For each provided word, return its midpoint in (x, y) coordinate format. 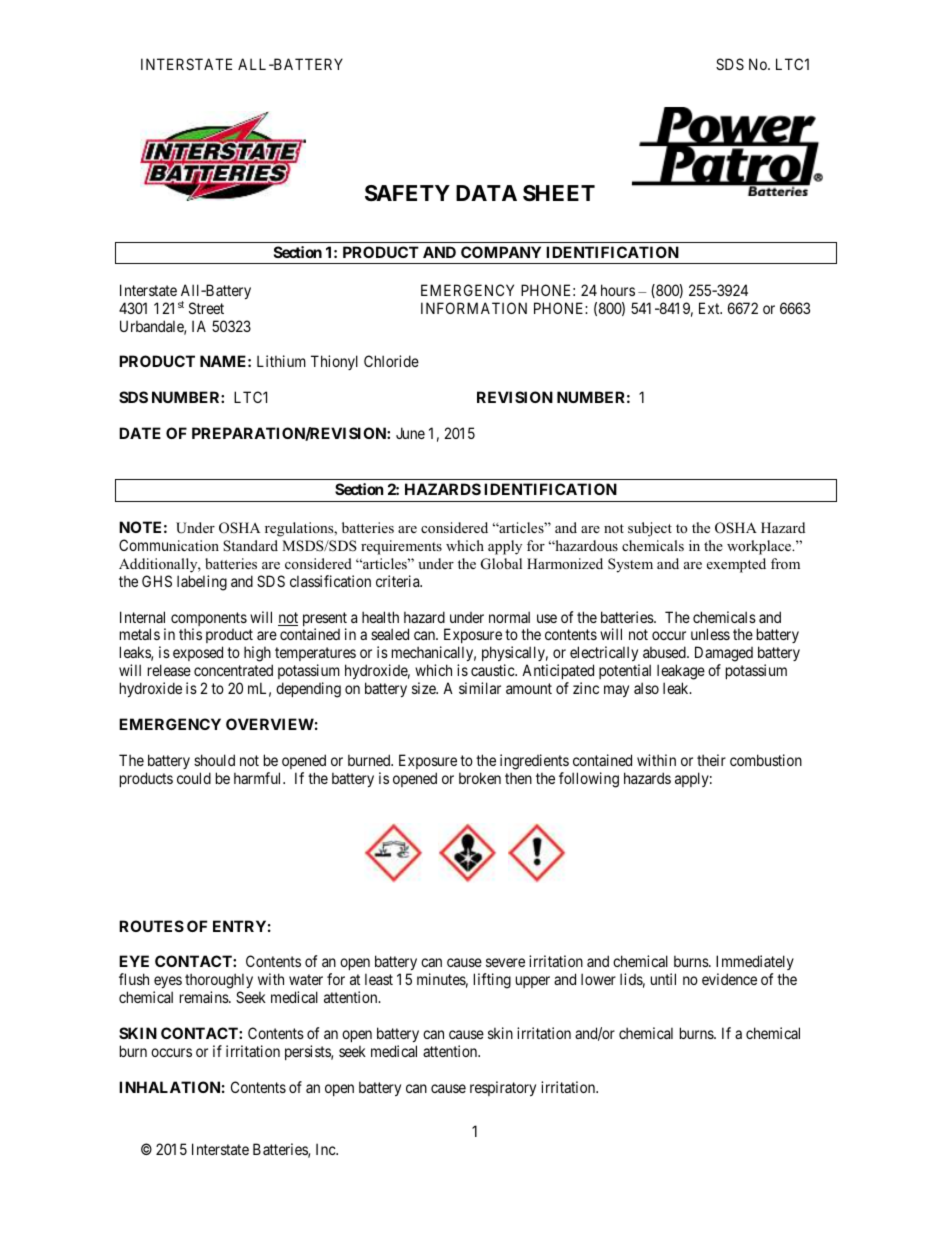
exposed (198, 653)
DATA (486, 193)
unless (710, 634)
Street (206, 308)
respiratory (503, 1088)
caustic (493, 670)
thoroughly (219, 982)
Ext (710, 308)
